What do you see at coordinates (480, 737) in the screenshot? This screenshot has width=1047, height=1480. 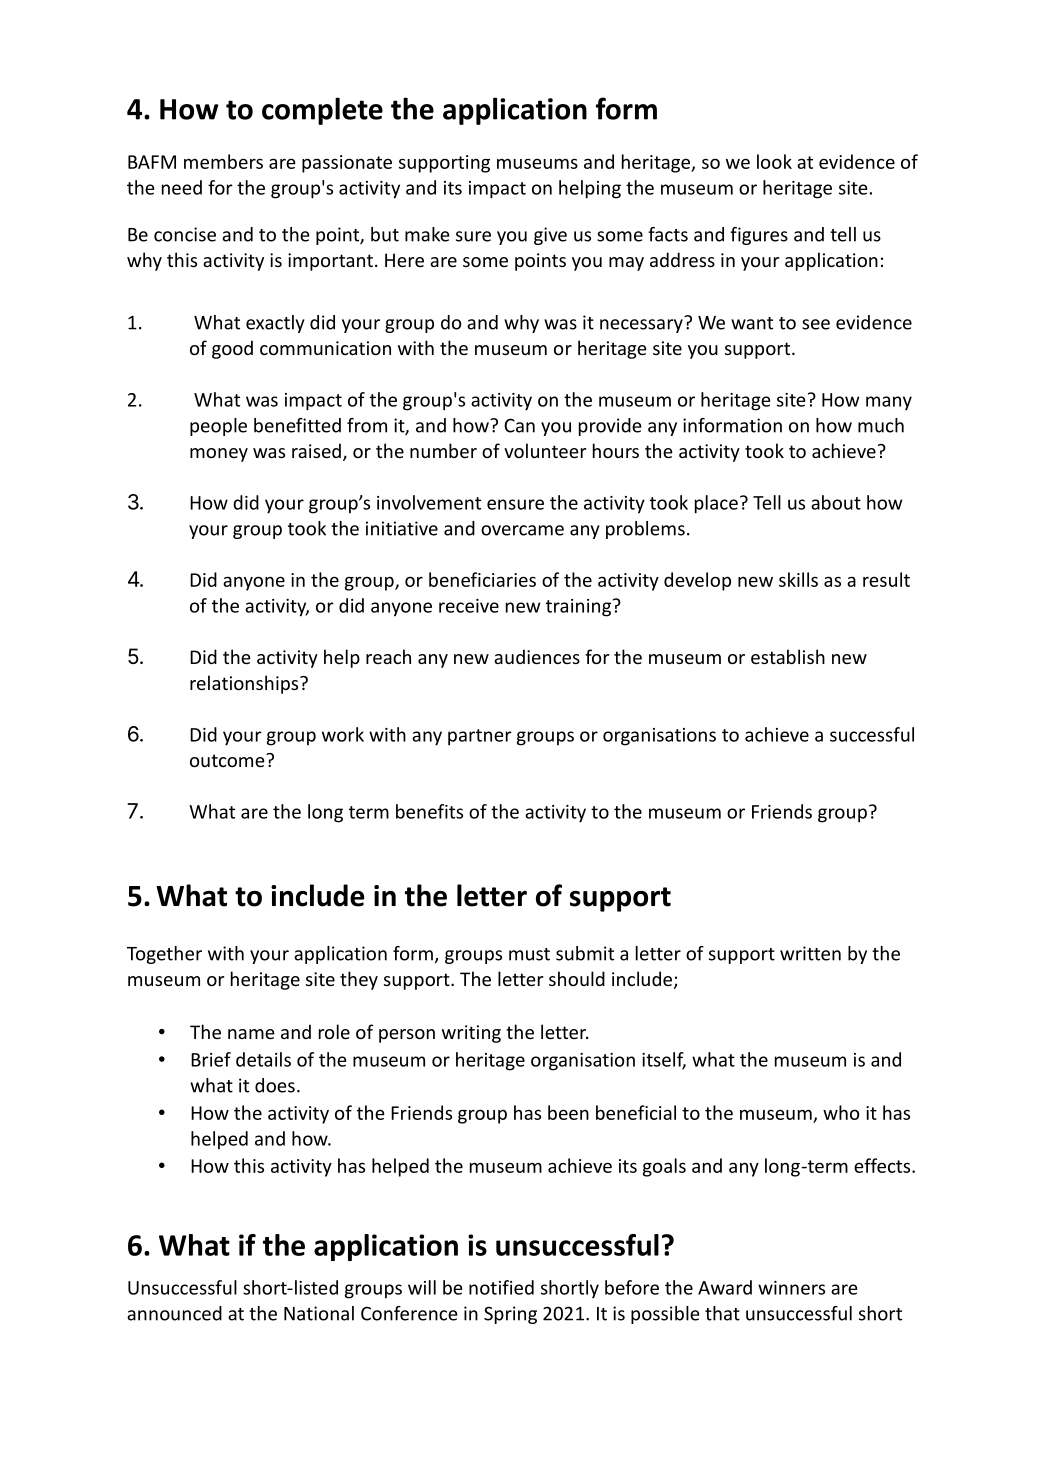 I see `partner` at bounding box center [480, 737].
